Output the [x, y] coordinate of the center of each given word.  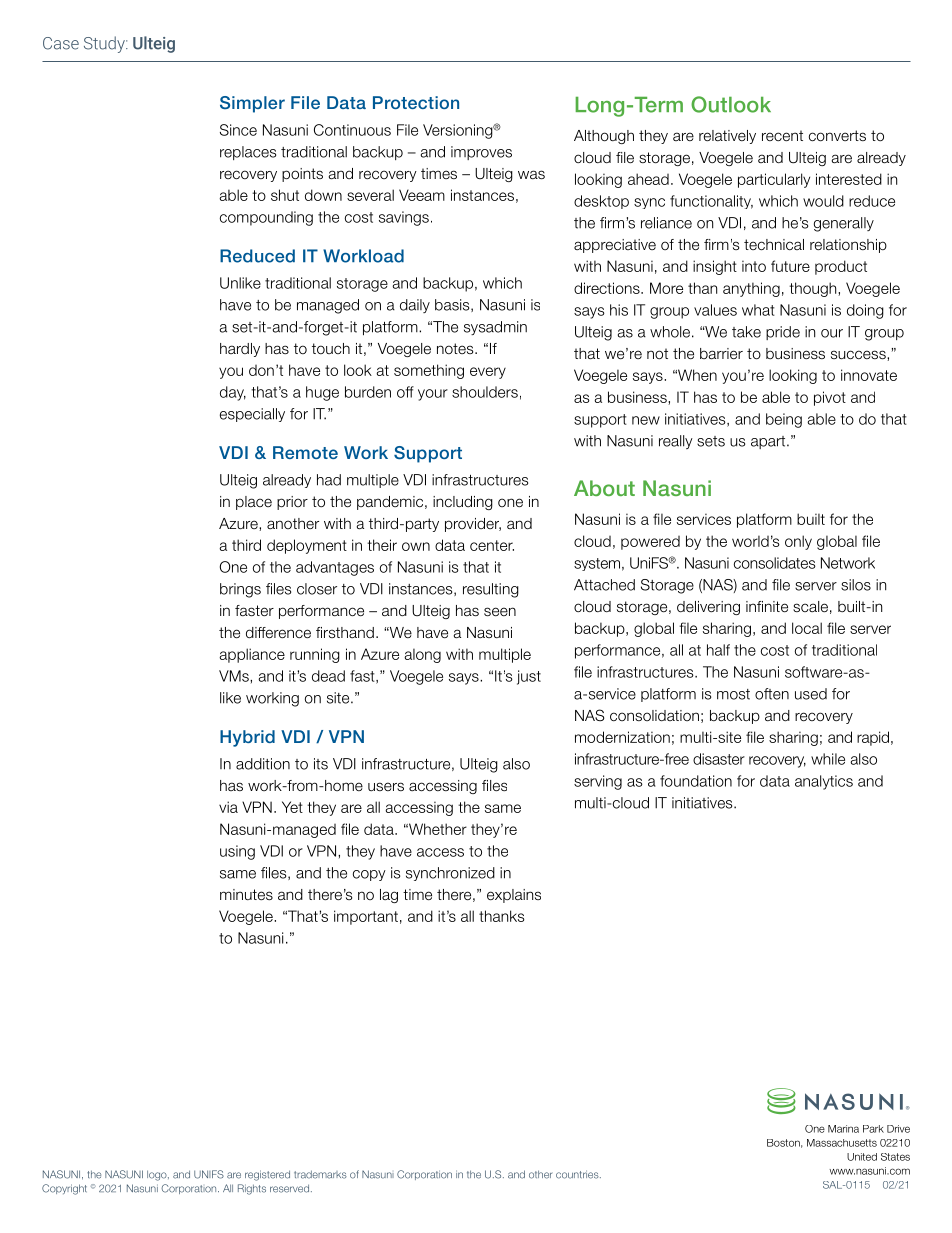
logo [158, 1175]
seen [500, 612]
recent [782, 135]
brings [240, 590]
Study [105, 44]
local [807, 628]
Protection [416, 102]
